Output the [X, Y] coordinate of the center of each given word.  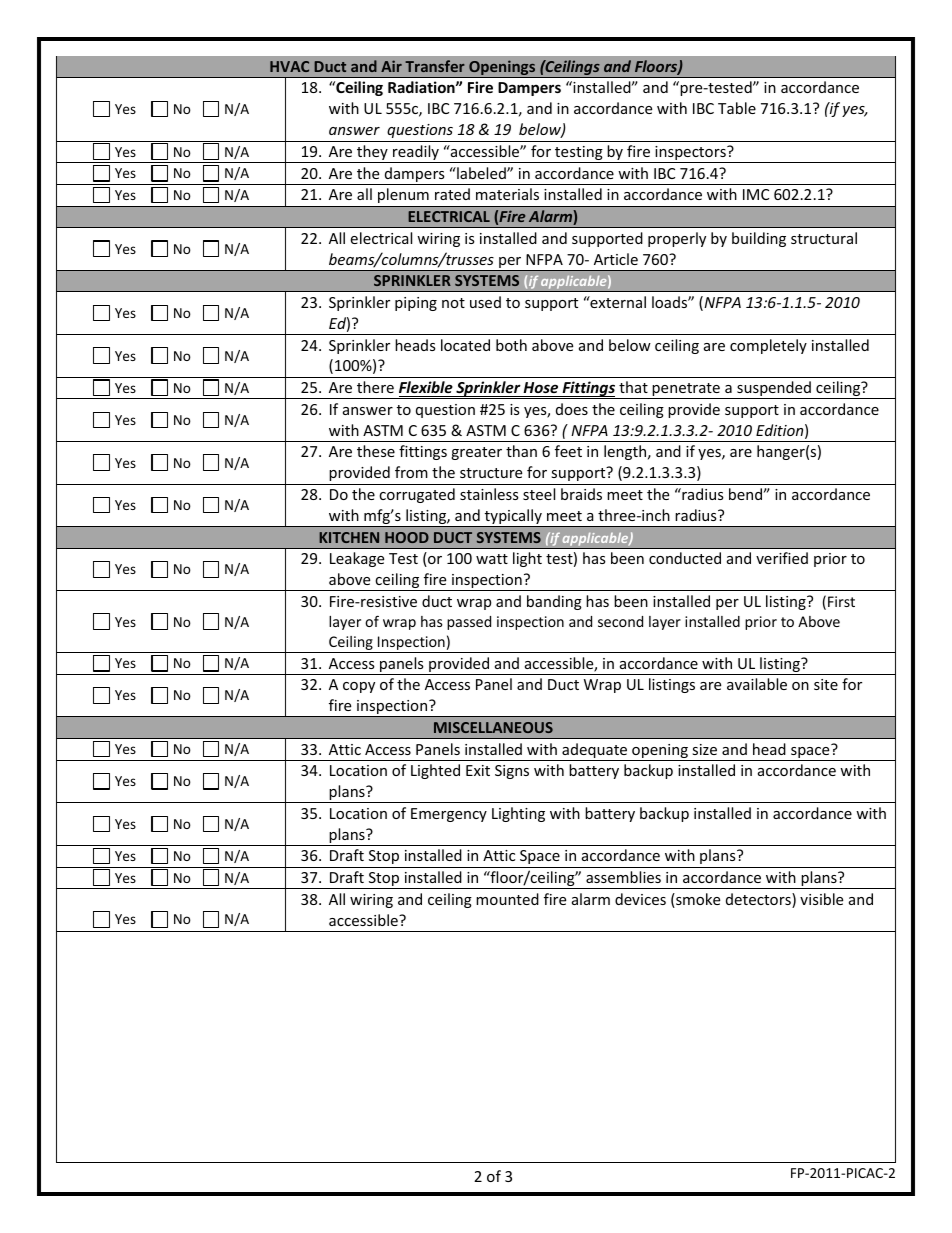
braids [581, 494]
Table [737, 108]
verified [782, 558]
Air [391, 66]
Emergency [449, 815]
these [376, 451]
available [757, 684]
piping [416, 304]
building [759, 239]
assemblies [623, 877]
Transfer [435, 66]
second [620, 621]
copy [359, 687]
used [485, 302]
